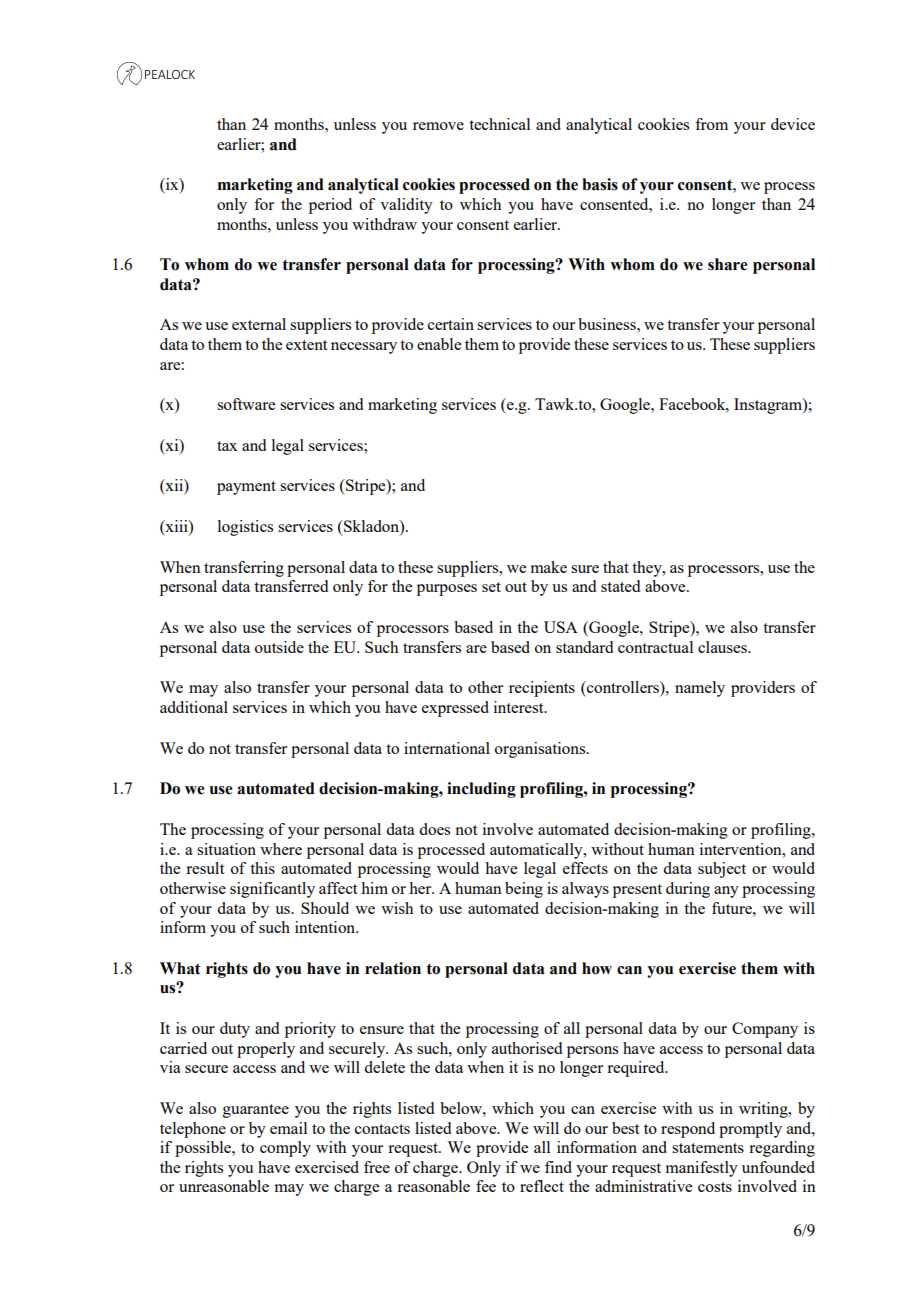  What do you see at coordinates (549, 567) in the screenshot?
I see `make` at bounding box center [549, 567].
